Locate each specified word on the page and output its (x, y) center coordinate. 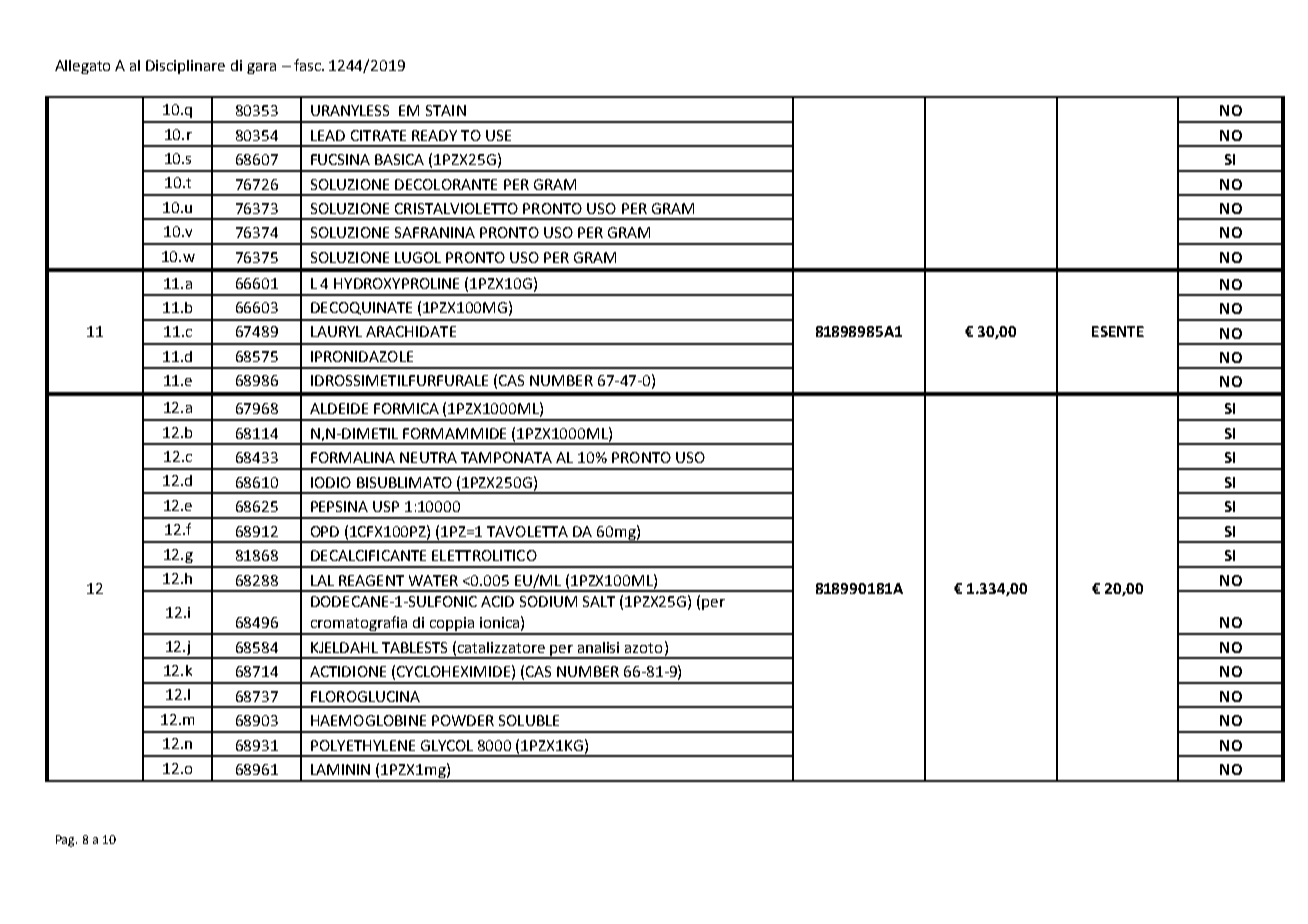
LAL (322, 580)
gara (261, 68)
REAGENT (371, 580)
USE (498, 135)
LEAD (328, 135)
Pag (66, 841)
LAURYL (336, 331)
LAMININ (340, 769)
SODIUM (548, 601)
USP (386, 506)
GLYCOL (447, 745)
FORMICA (406, 408)
